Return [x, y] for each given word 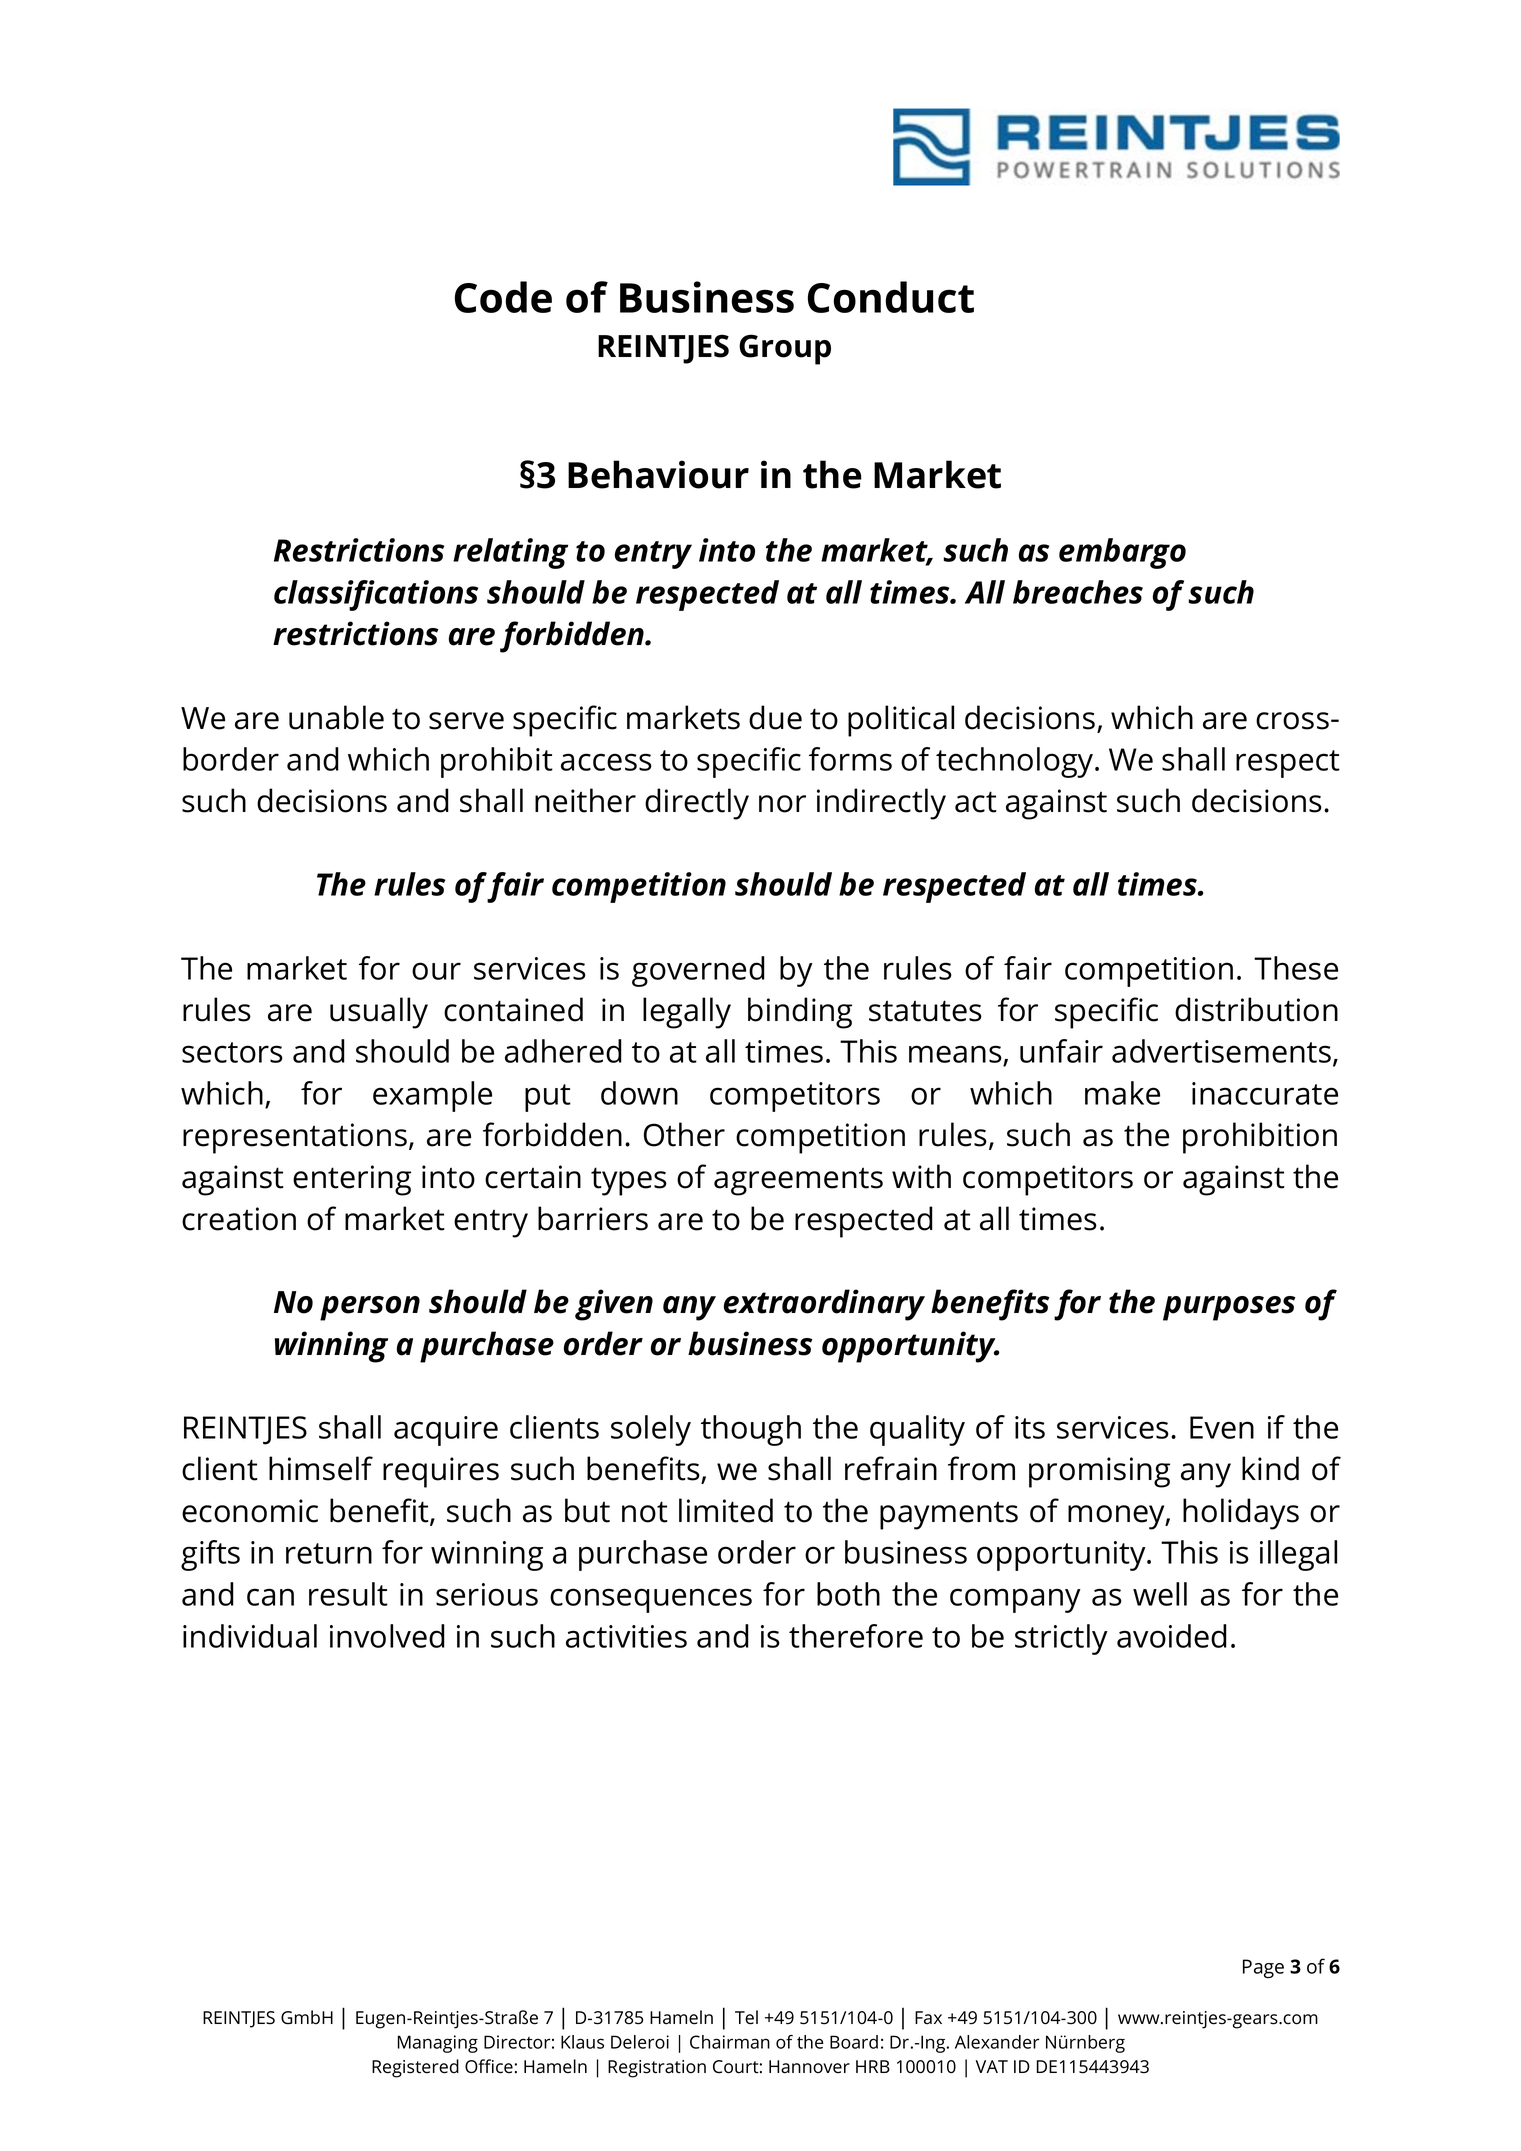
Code [503, 297]
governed [698, 971]
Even [1222, 1427]
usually [379, 1013]
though [751, 1430]
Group [785, 349]
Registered [415, 2068]
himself [321, 1468]
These [1296, 968]
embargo [1122, 553]
